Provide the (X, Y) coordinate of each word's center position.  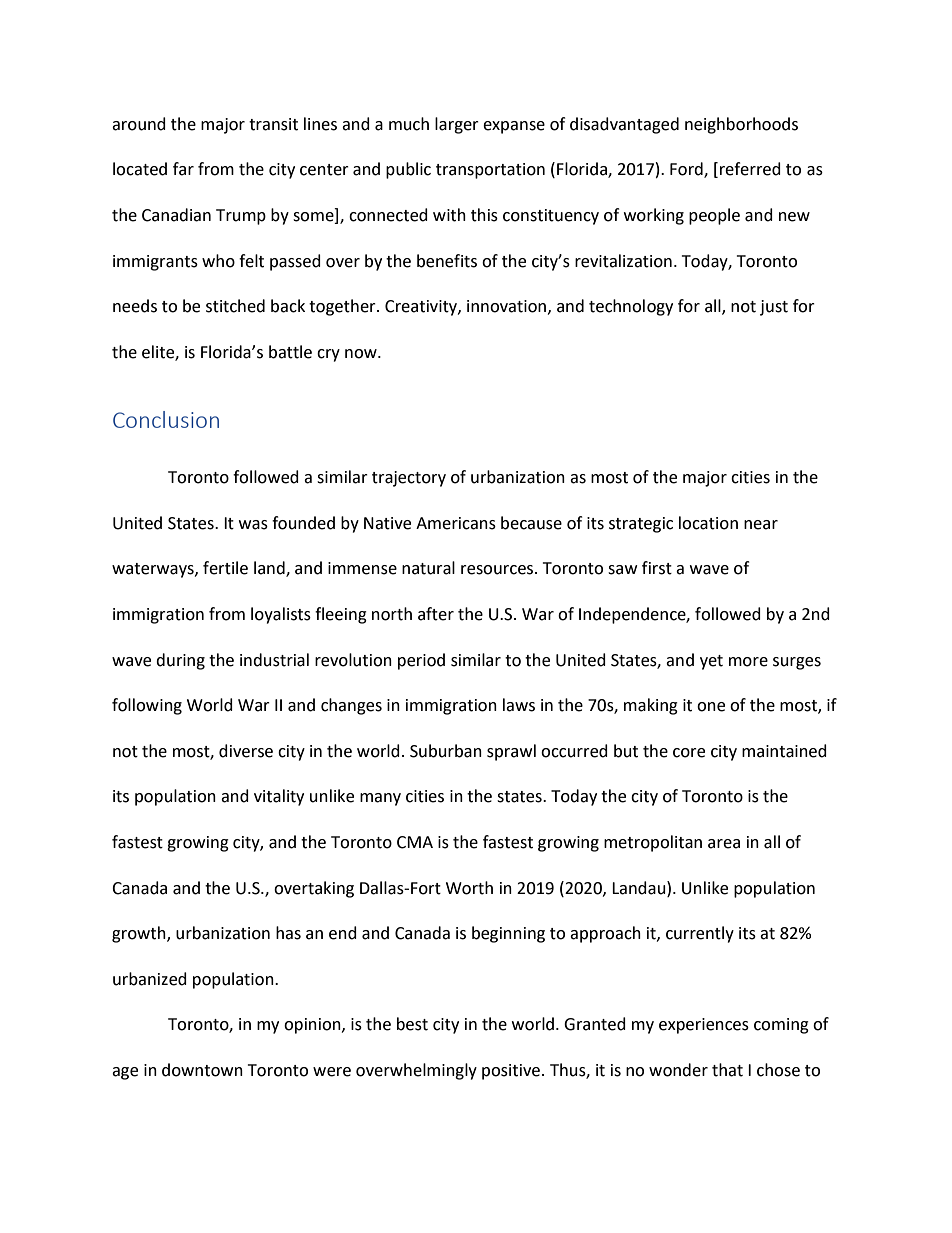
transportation (490, 171)
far (183, 169)
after (436, 614)
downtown (202, 1070)
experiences (704, 1026)
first (657, 568)
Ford (687, 170)
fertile (225, 568)
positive (511, 1072)
